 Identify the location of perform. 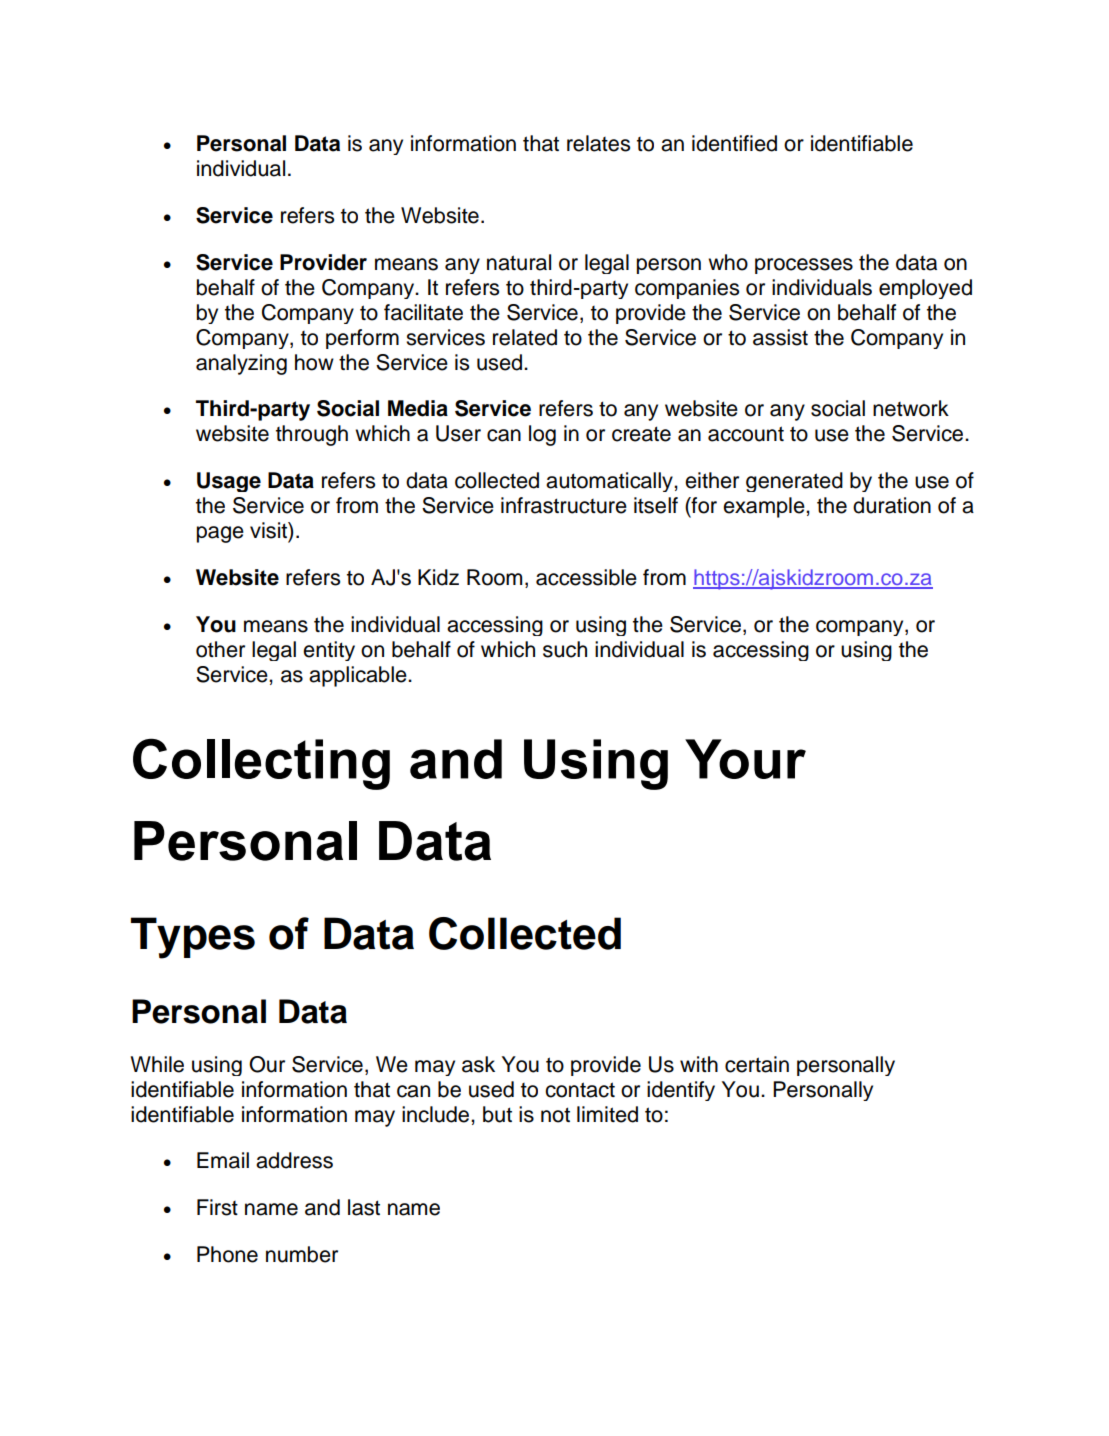
(362, 339).
